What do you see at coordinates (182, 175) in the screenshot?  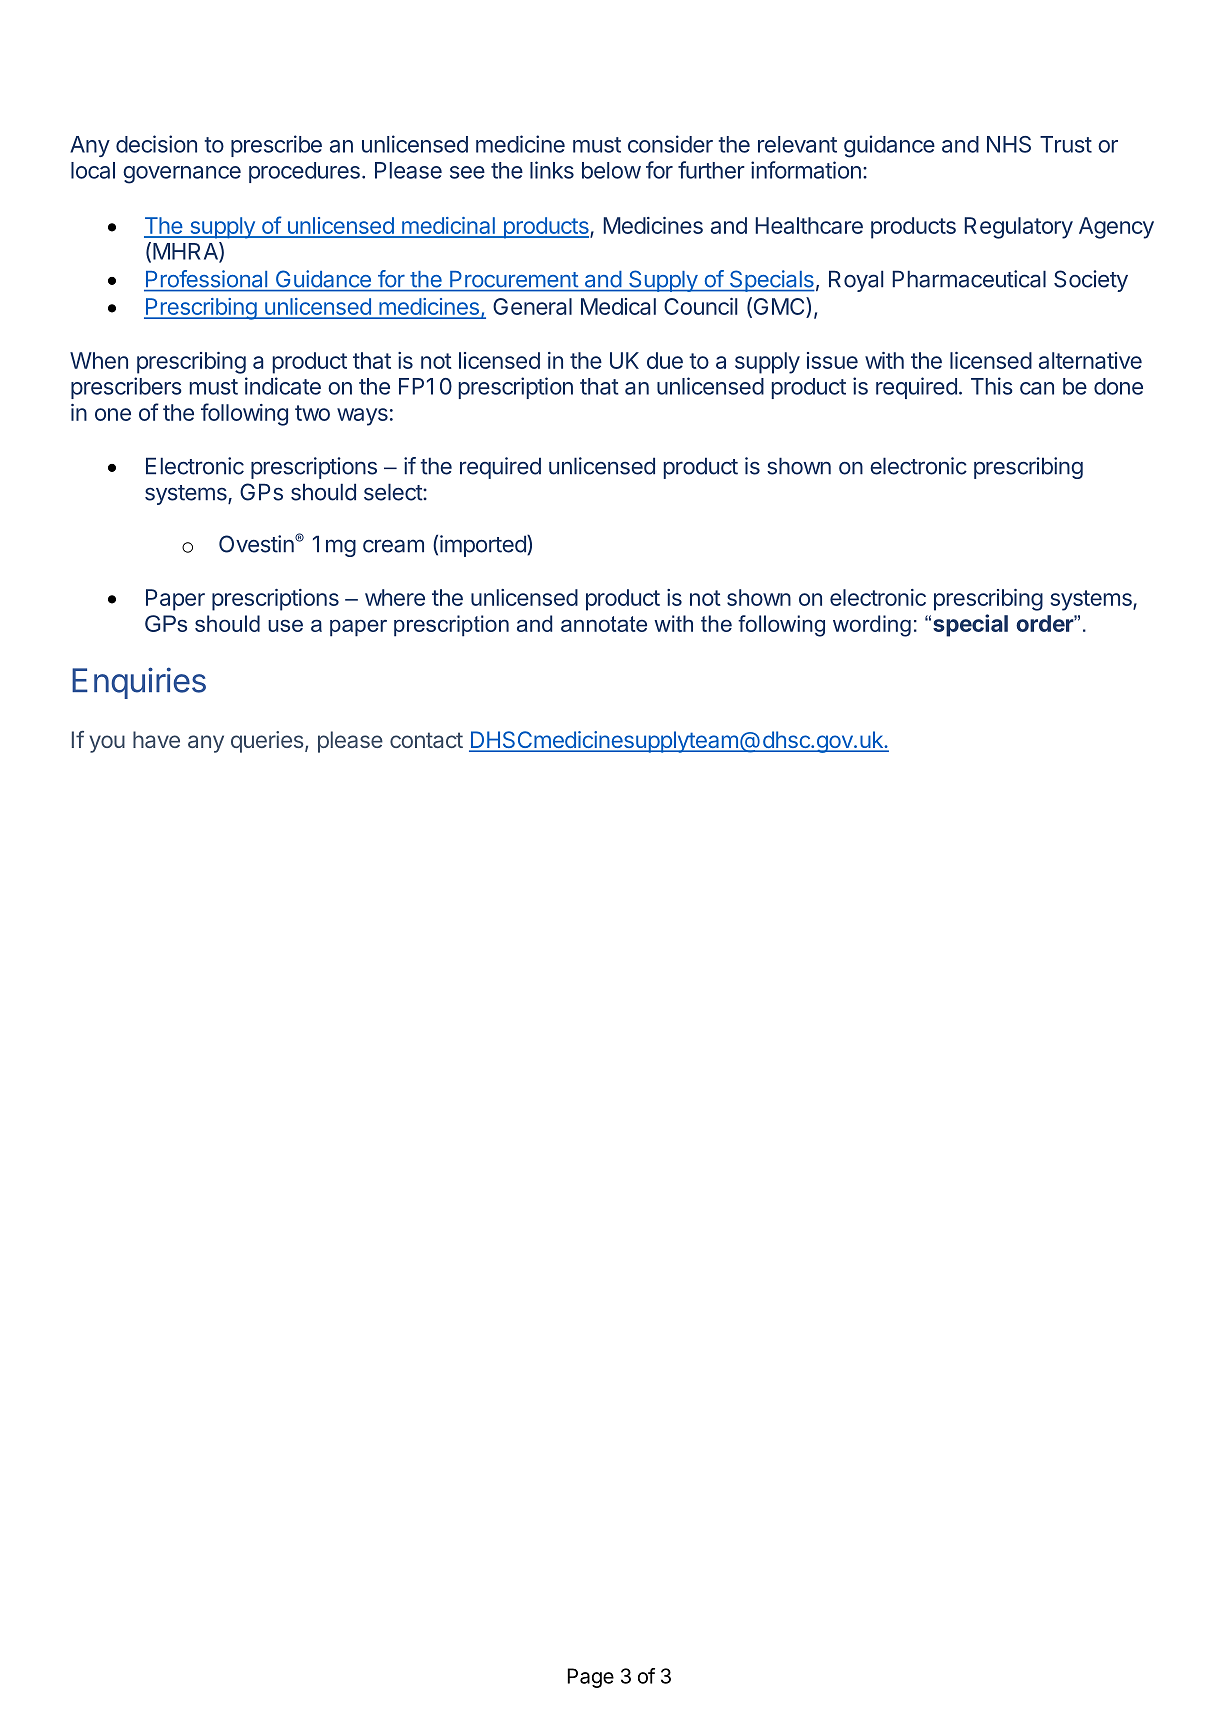 I see `governance` at bounding box center [182, 175].
